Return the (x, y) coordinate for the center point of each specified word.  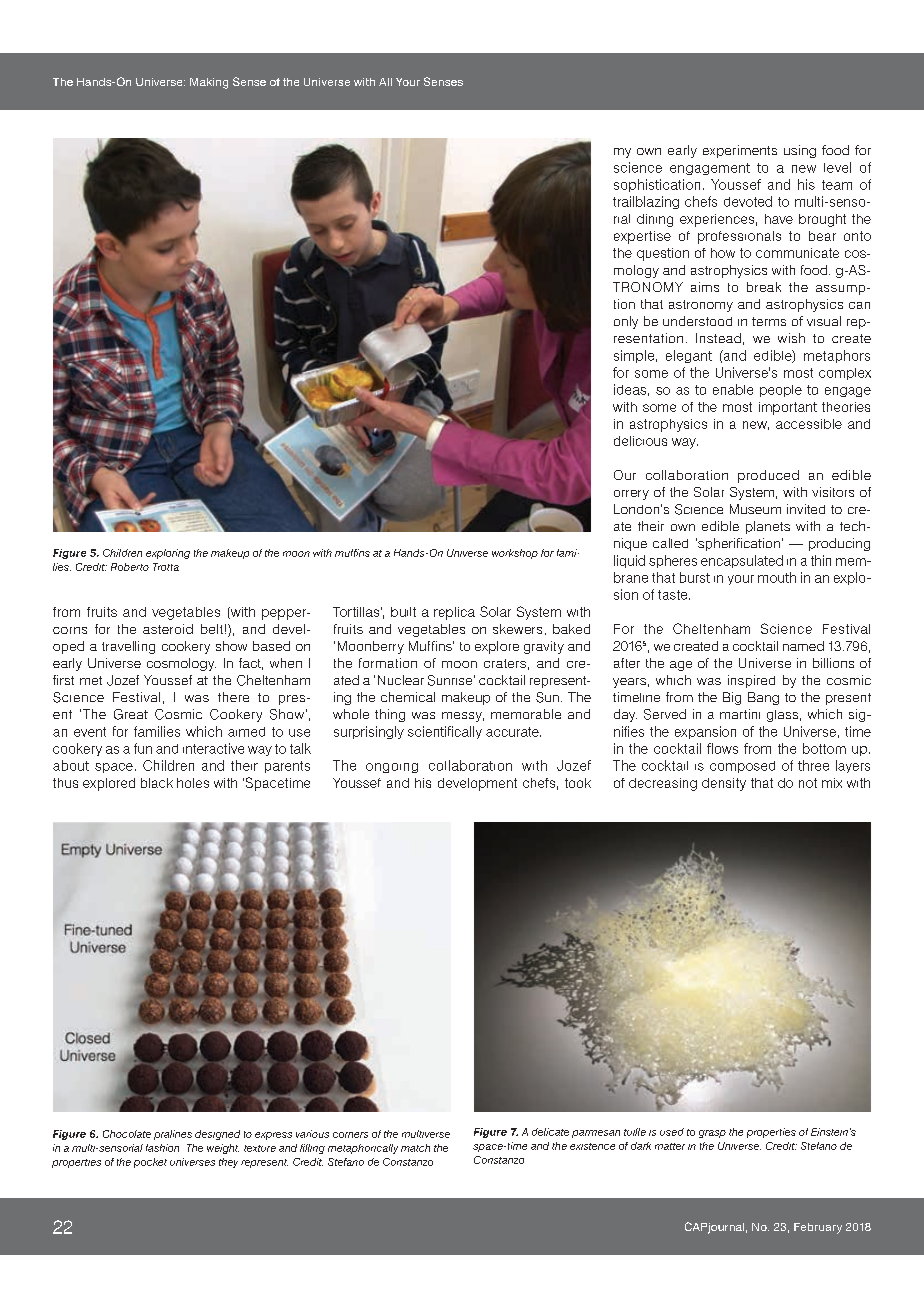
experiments (740, 151)
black (157, 783)
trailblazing (646, 202)
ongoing (392, 768)
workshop (515, 554)
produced (768, 476)
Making (209, 83)
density (724, 784)
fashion (162, 1148)
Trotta (166, 567)
